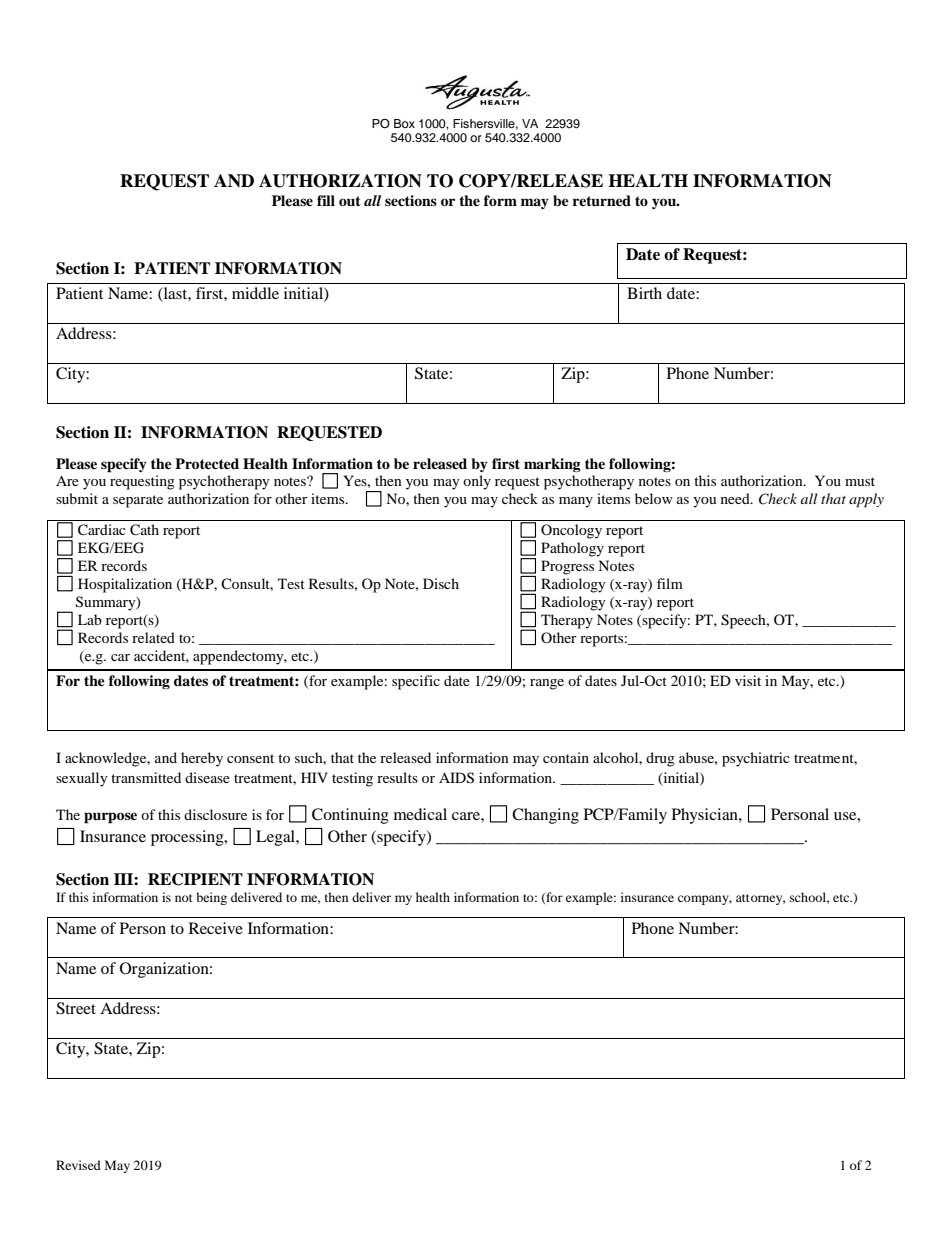 The image size is (952, 1233). I want to click on visit, so click(748, 680).
